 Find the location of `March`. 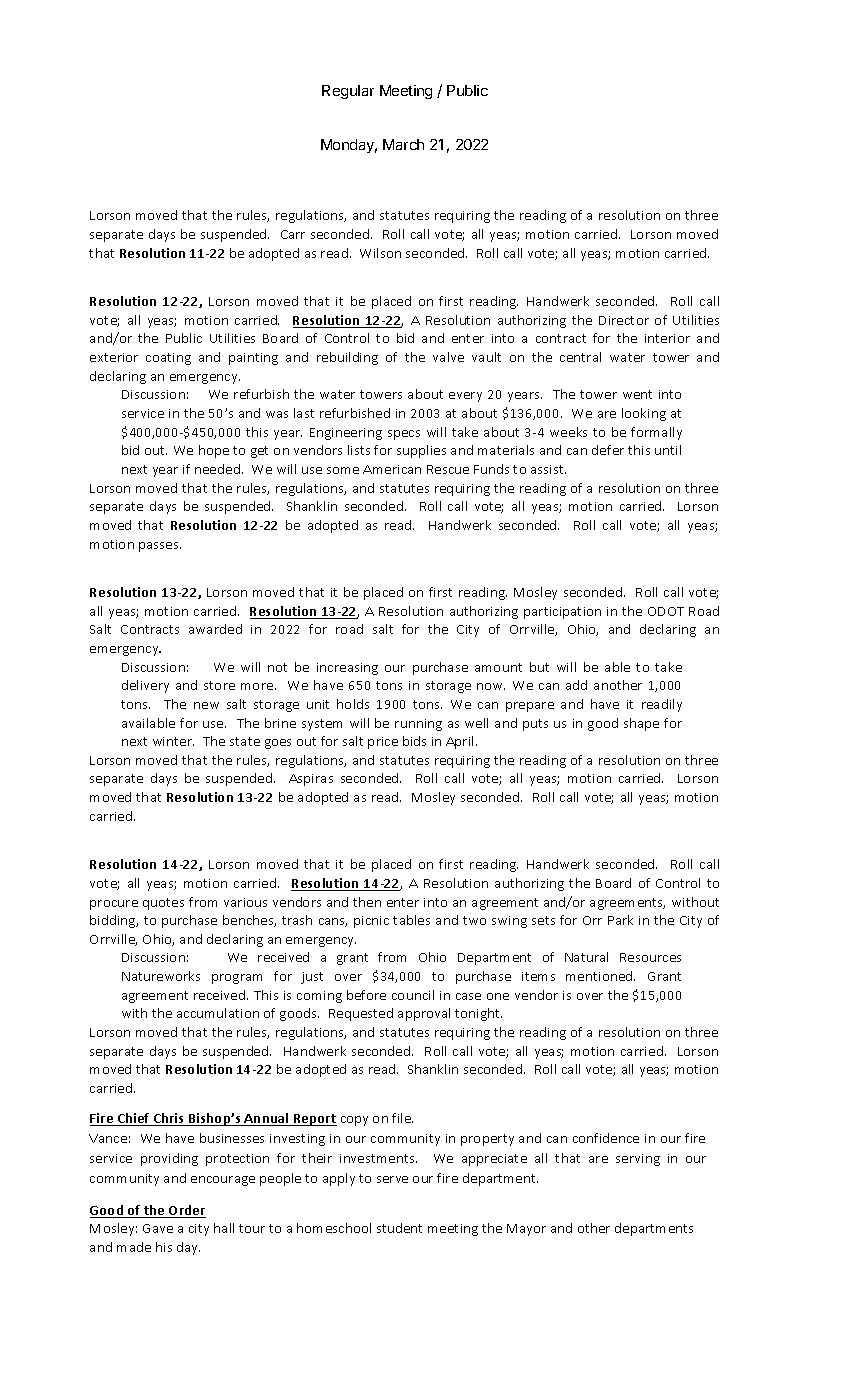

March is located at coordinates (403, 144).
